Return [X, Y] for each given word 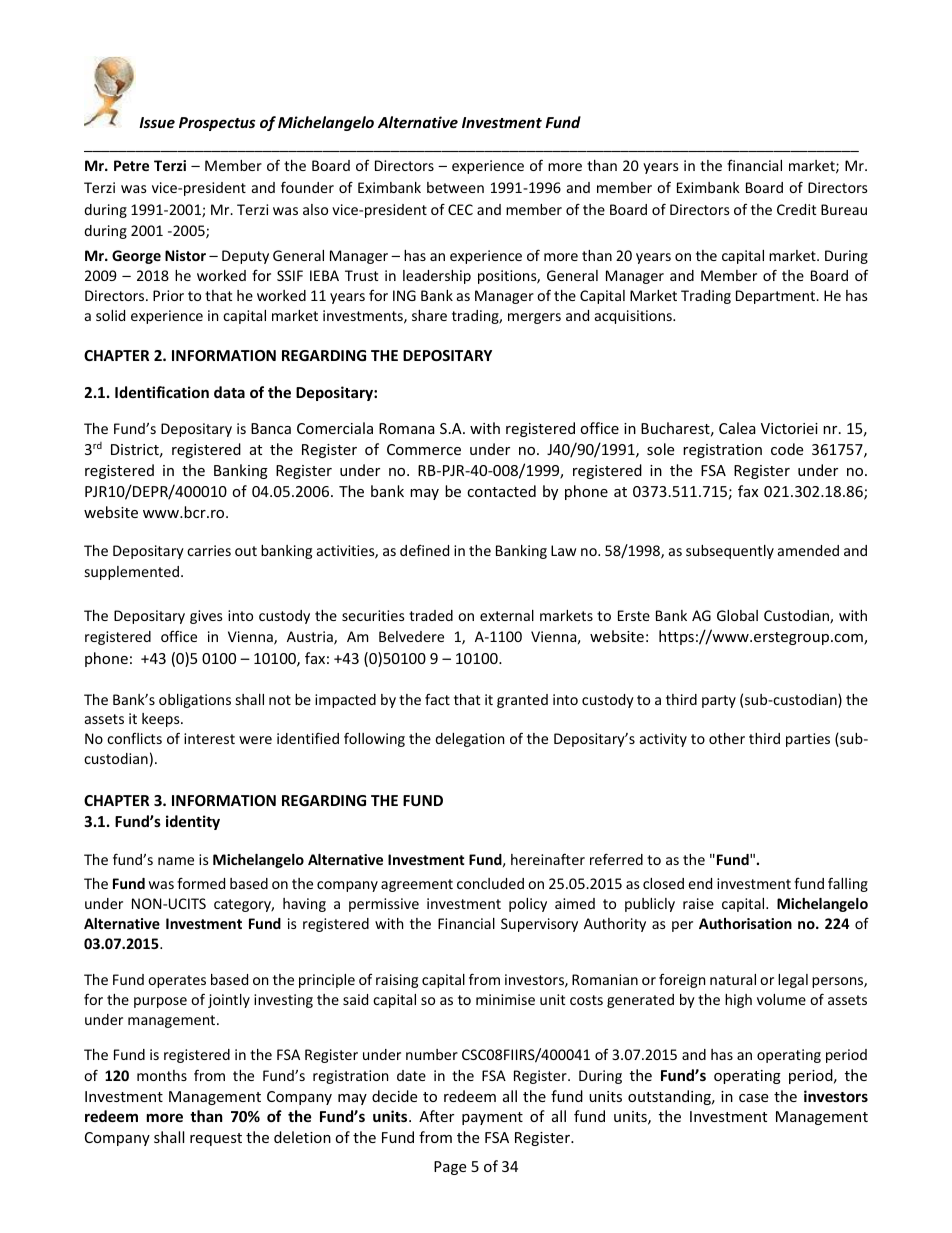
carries [209, 550]
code [787, 449]
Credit [796, 209]
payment [492, 1118]
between [455, 187]
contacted [501, 491]
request [216, 1139]
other [727, 738]
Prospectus [217, 124]
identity [193, 822]
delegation [469, 740]
